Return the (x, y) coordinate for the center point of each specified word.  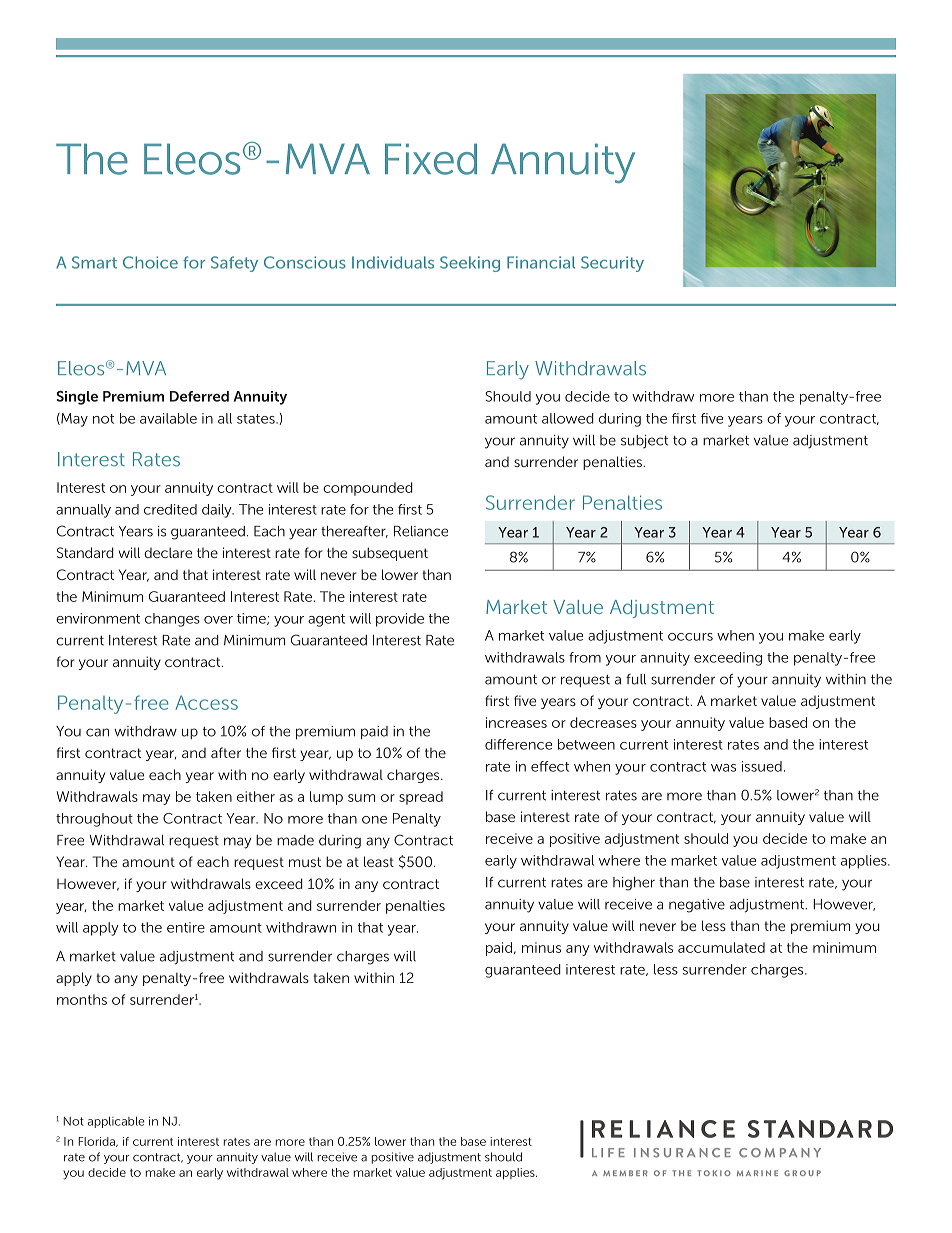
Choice (150, 262)
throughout (94, 820)
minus (541, 947)
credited (170, 509)
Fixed (431, 159)
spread (421, 798)
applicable (116, 1122)
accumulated (721, 947)
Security (612, 264)
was (723, 768)
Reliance (421, 531)
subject (644, 442)
